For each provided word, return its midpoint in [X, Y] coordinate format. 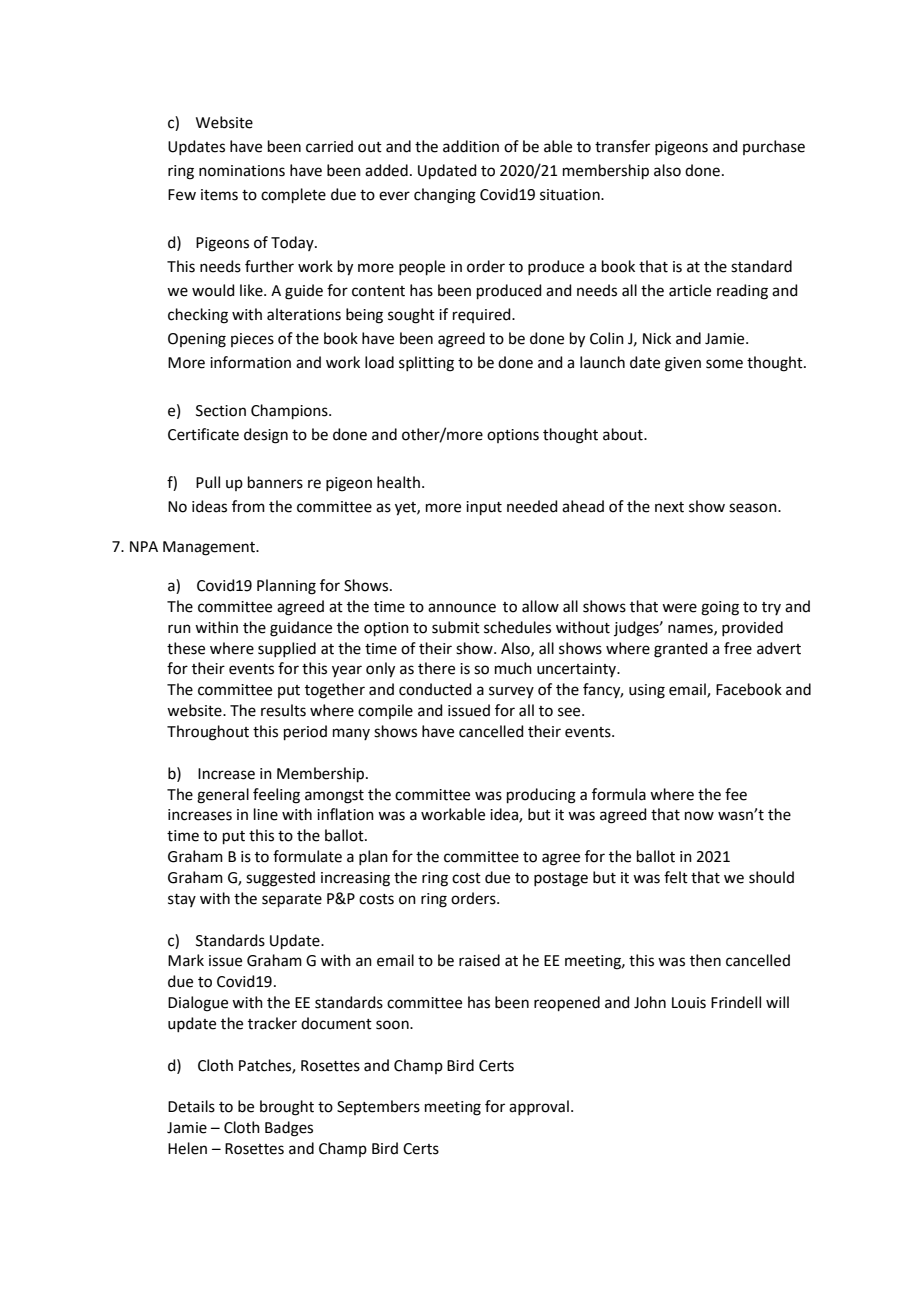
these [186, 648]
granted [681, 650]
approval [539, 1107]
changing [445, 196]
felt [676, 877]
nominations [242, 171]
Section [221, 411]
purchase [774, 147]
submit [456, 627]
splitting [426, 364]
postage [561, 880]
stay [182, 900]
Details [191, 1106]
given [683, 364]
